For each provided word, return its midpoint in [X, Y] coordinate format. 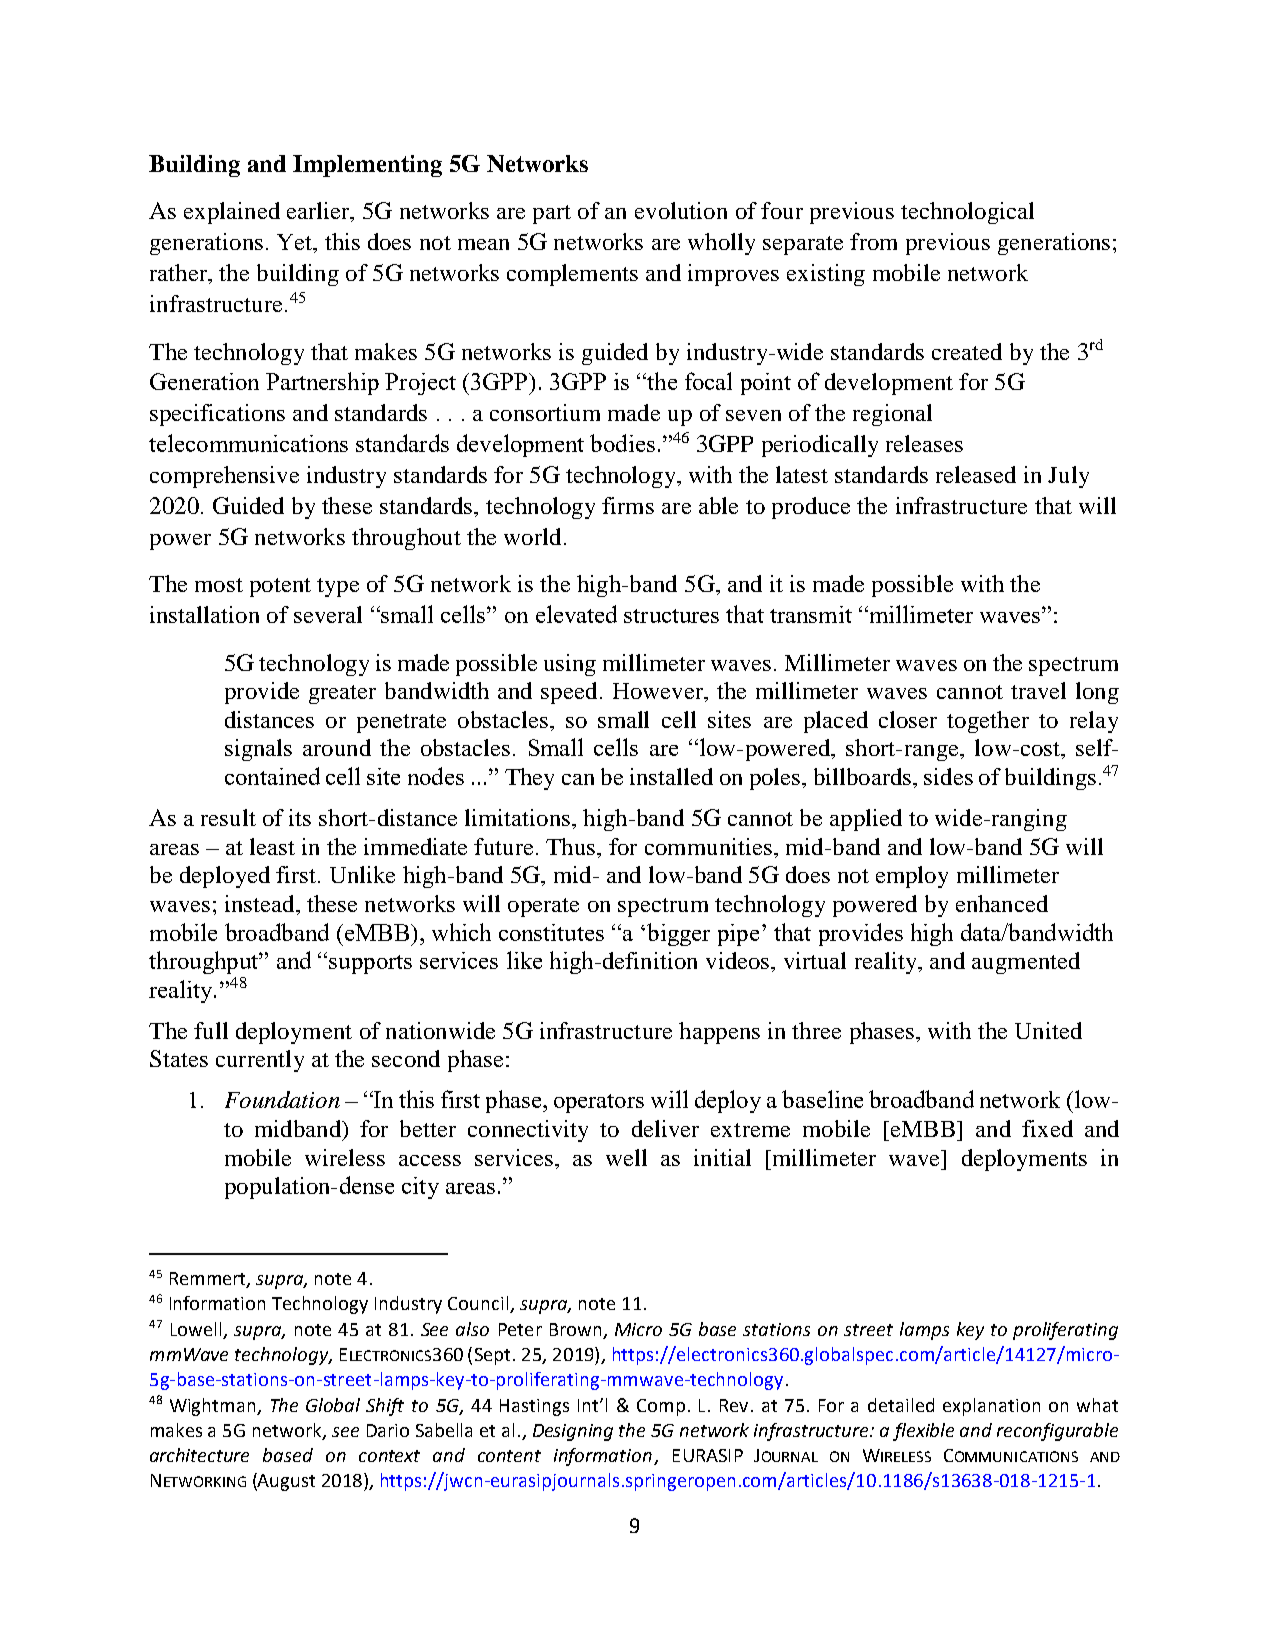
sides [948, 776]
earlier [319, 212]
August [285, 1482]
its [300, 817]
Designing [573, 1432]
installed [671, 776]
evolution [681, 210]
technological [967, 213]
